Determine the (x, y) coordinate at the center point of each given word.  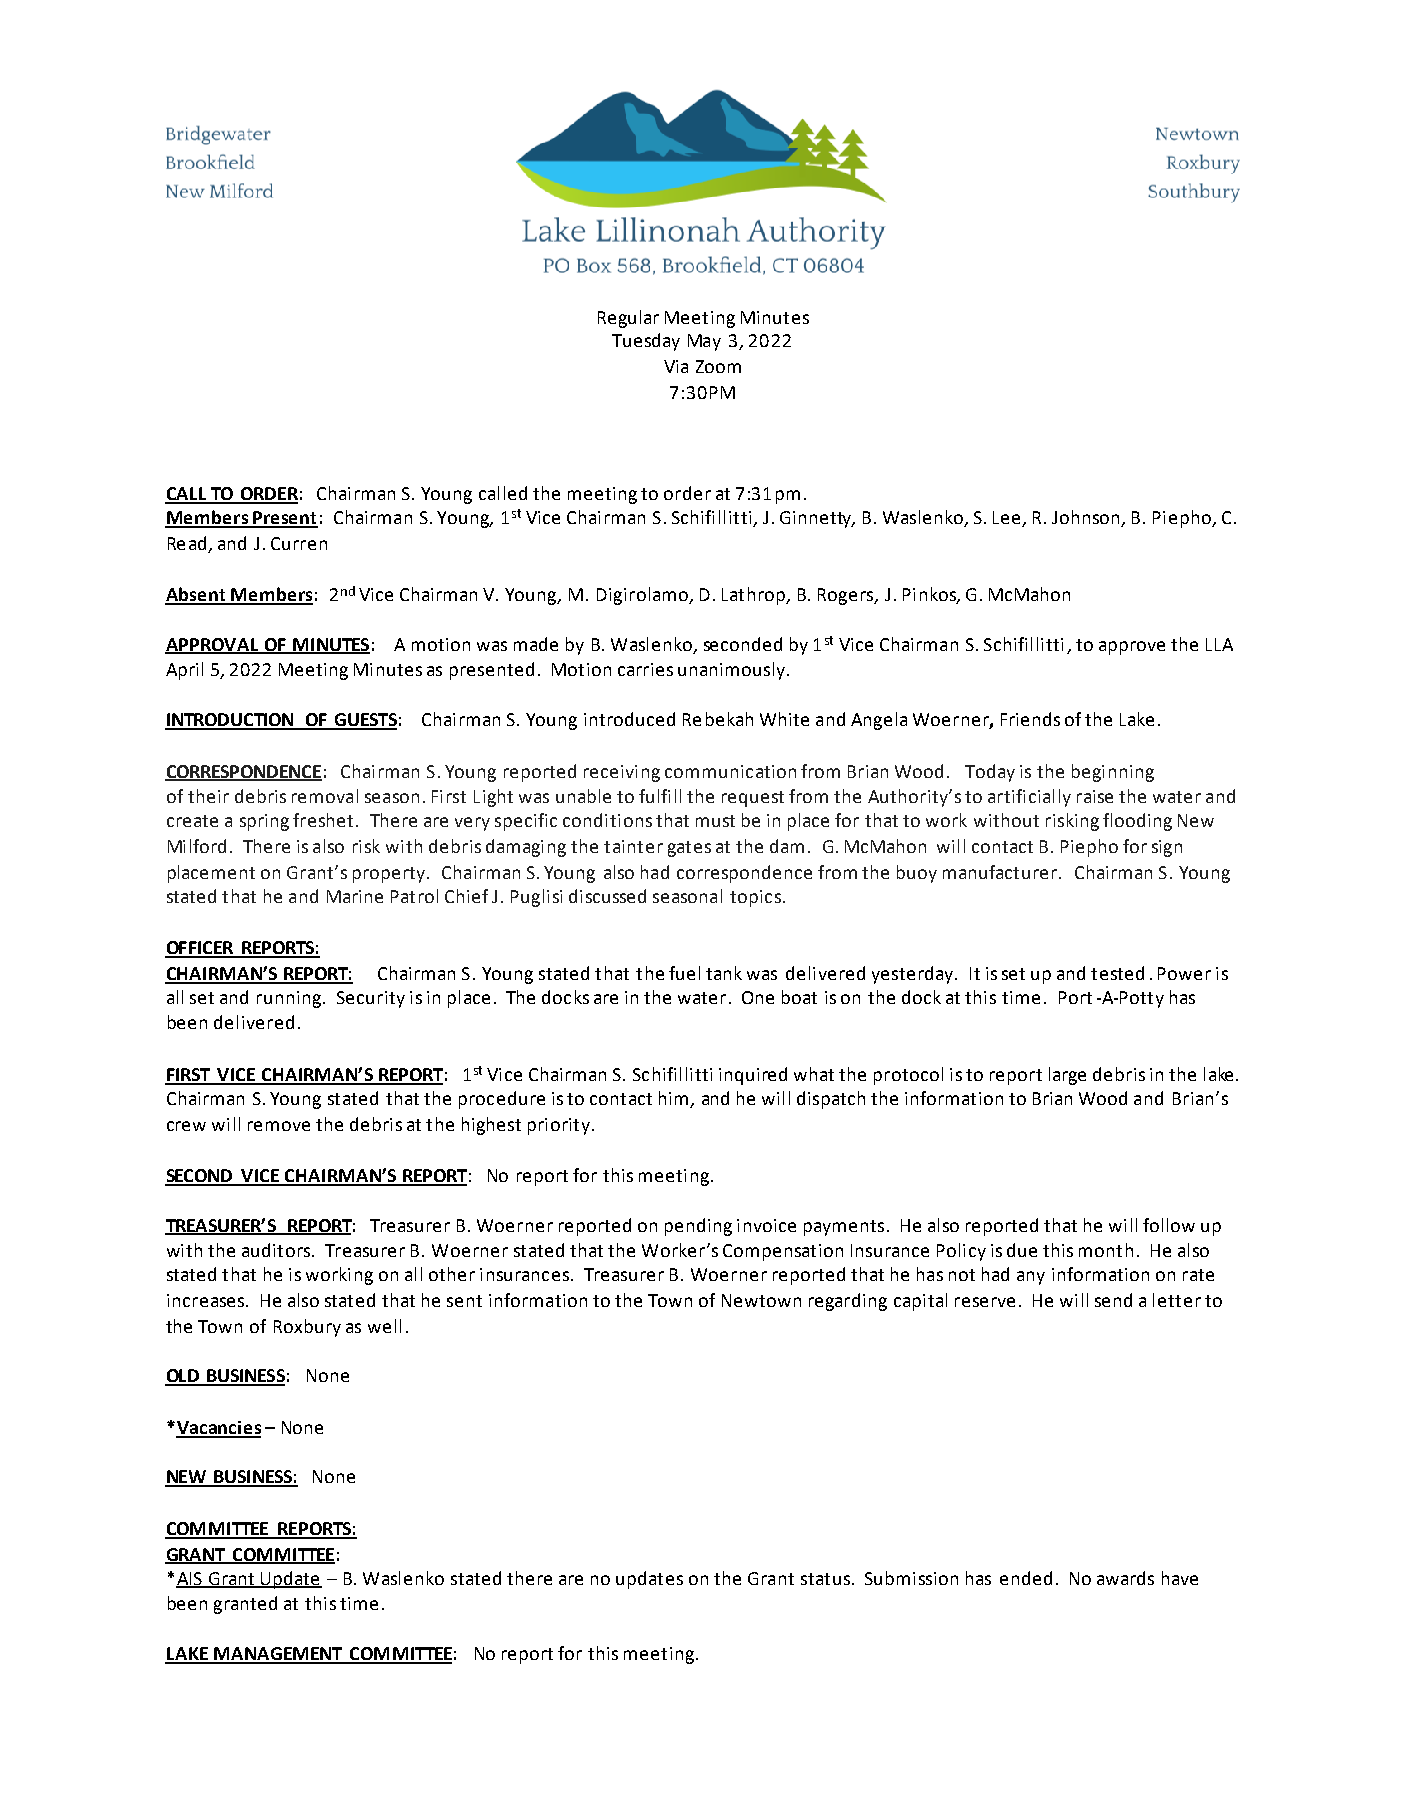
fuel (684, 973)
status (825, 1579)
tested (1117, 973)
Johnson (1087, 518)
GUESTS (365, 721)
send (1113, 1300)
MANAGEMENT (278, 1655)
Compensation (783, 1252)
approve (1132, 648)
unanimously (731, 671)
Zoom (718, 366)
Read (187, 543)
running (290, 999)
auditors (277, 1250)
